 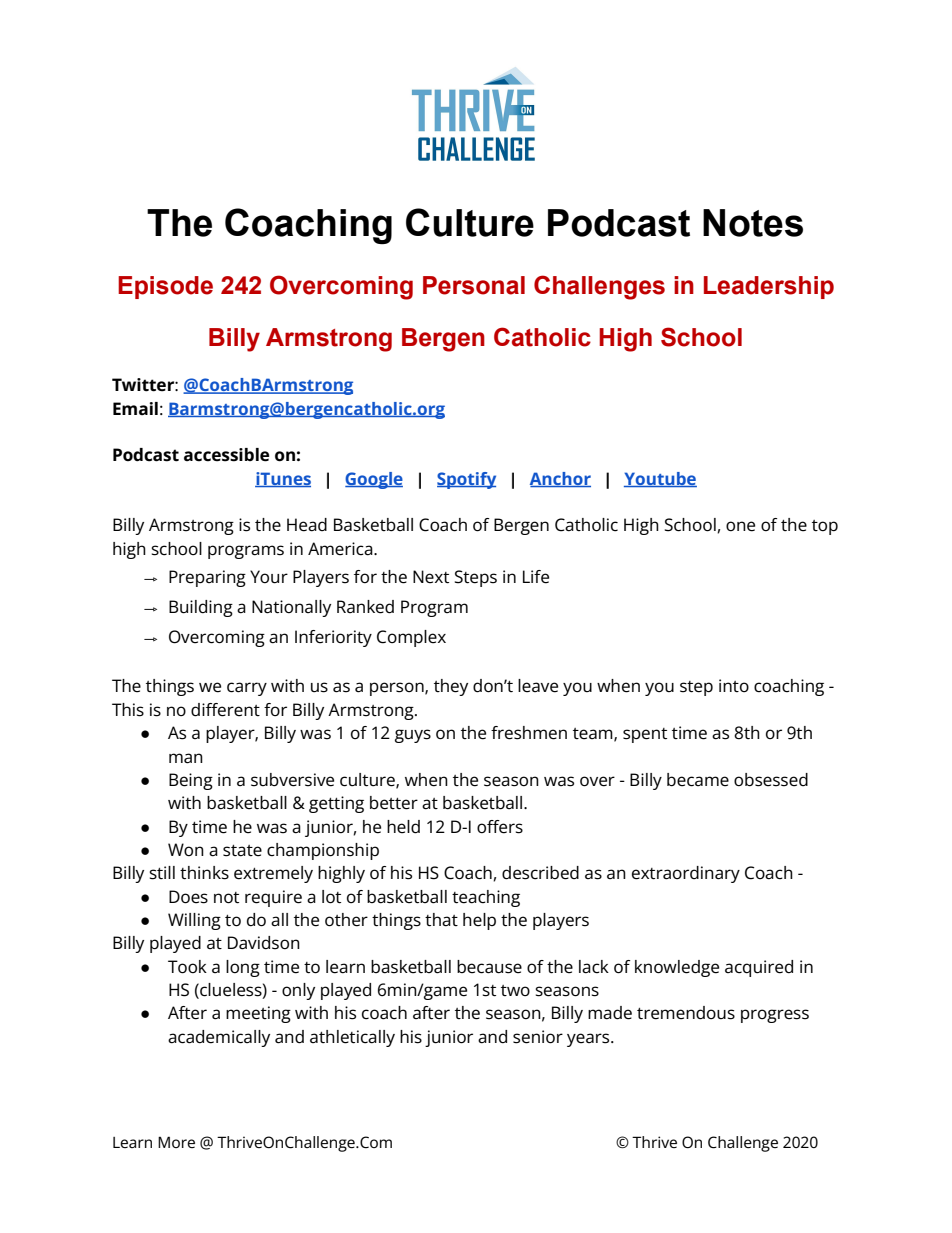 What do you see at coordinates (619, 223) in the screenshot?
I see `Podcast` at bounding box center [619, 223].
